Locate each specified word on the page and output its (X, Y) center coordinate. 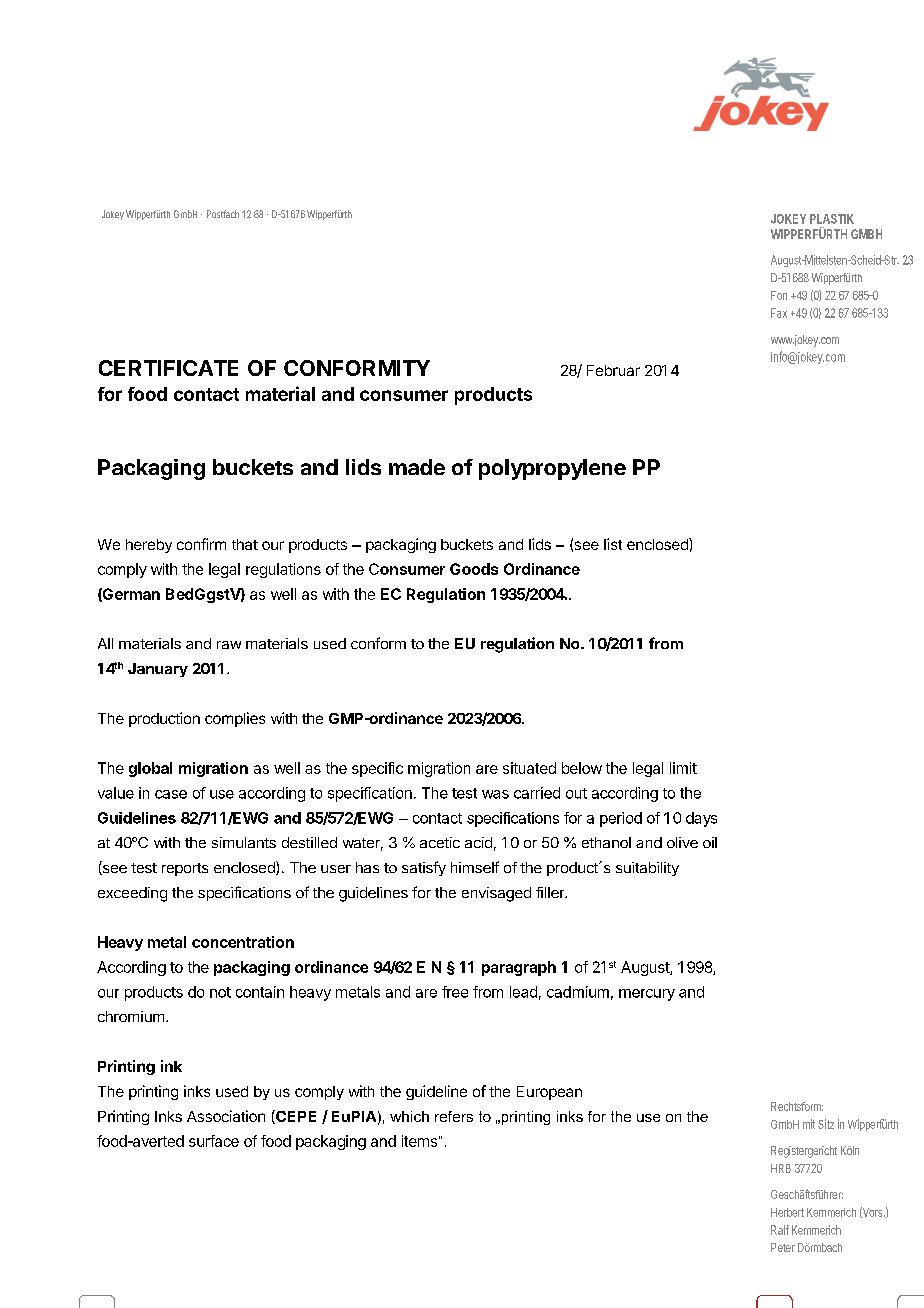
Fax (779, 313)
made (417, 467)
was (495, 794)
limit (683, 768)
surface (214, 1141)
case (171, 794)
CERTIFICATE (168, 368)
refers (454, 1116)
